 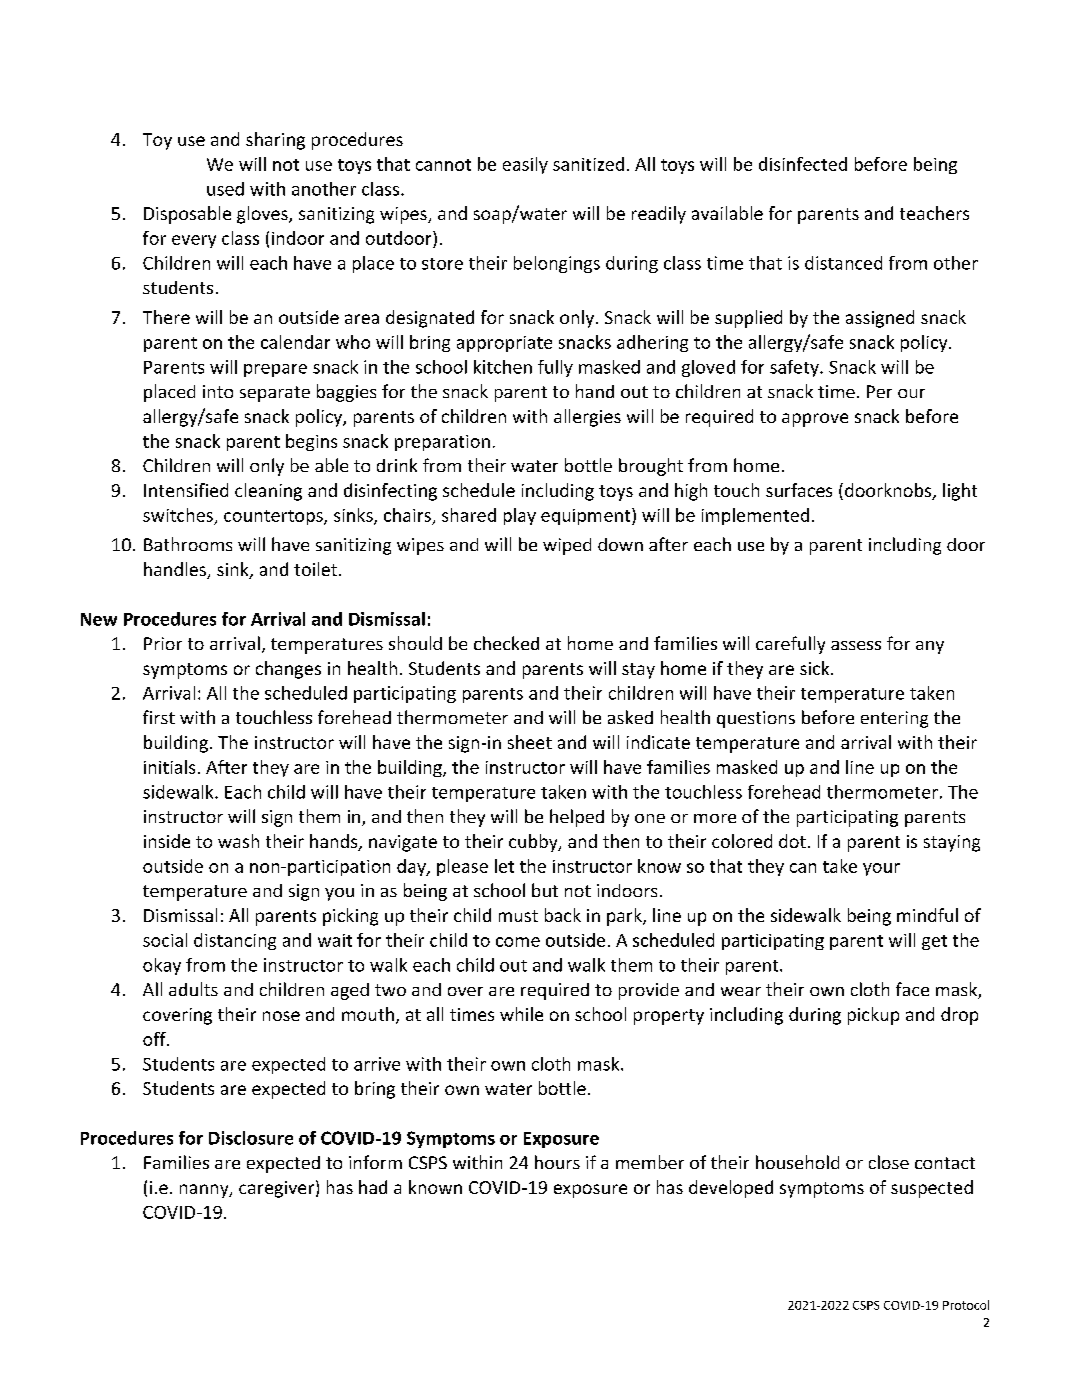 I want to click on easily, so click(x=525, y=165).
